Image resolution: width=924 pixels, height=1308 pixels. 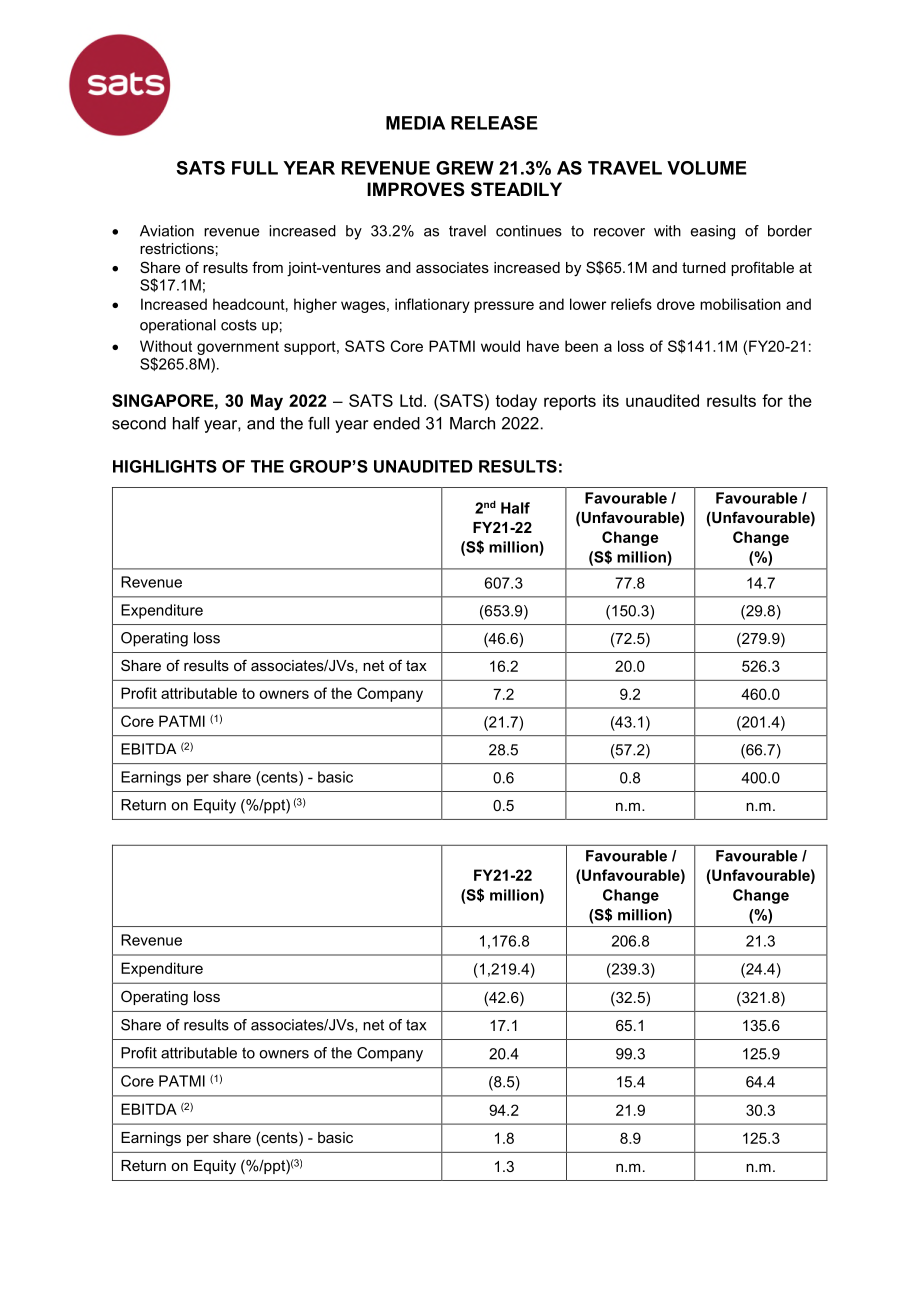 What do you see at coordinates (238, 348) in the screenshot?
I see `government` at bounding box center [238, 348].
